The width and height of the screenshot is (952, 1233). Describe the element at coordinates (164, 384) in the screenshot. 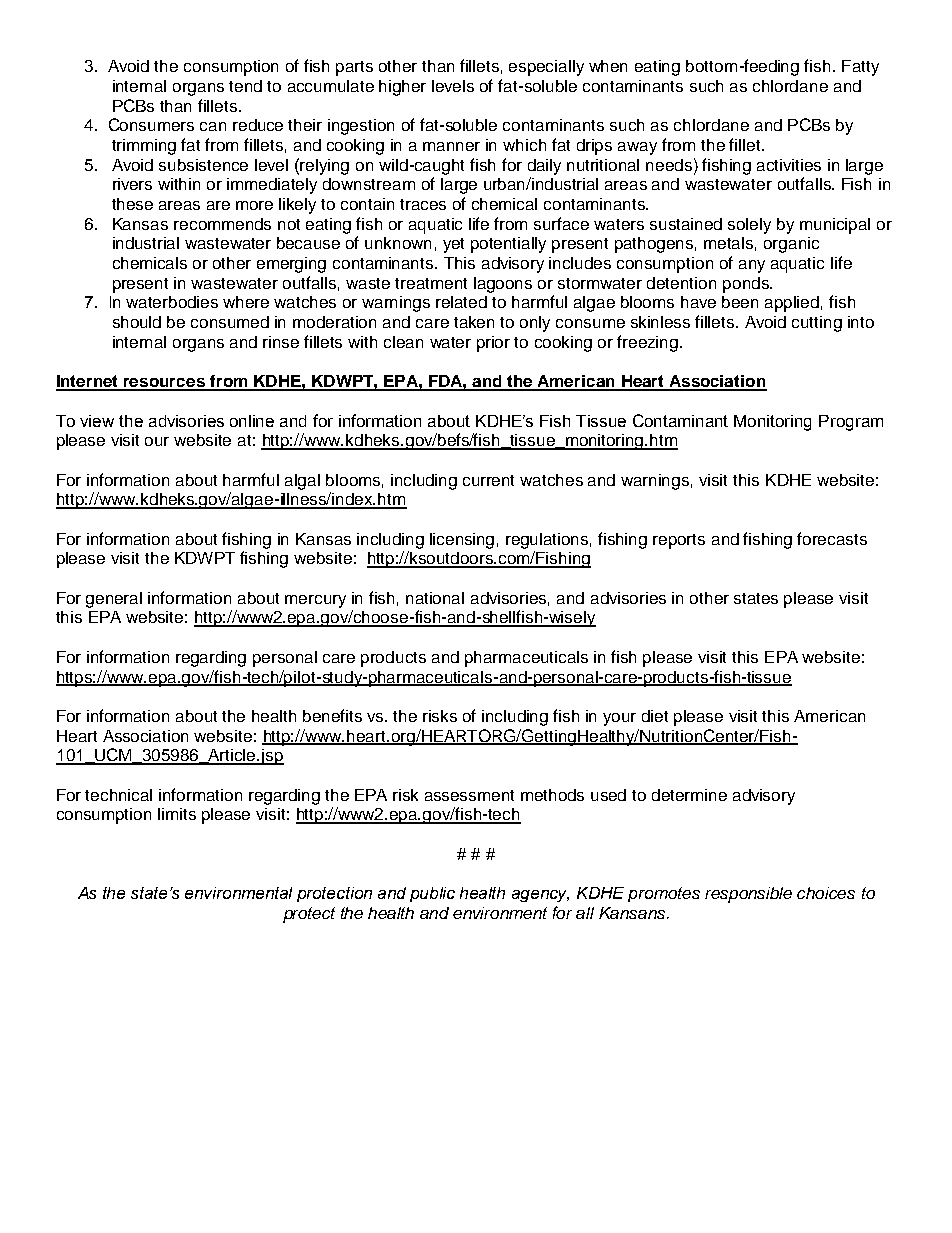

I see `resources` at that location.
